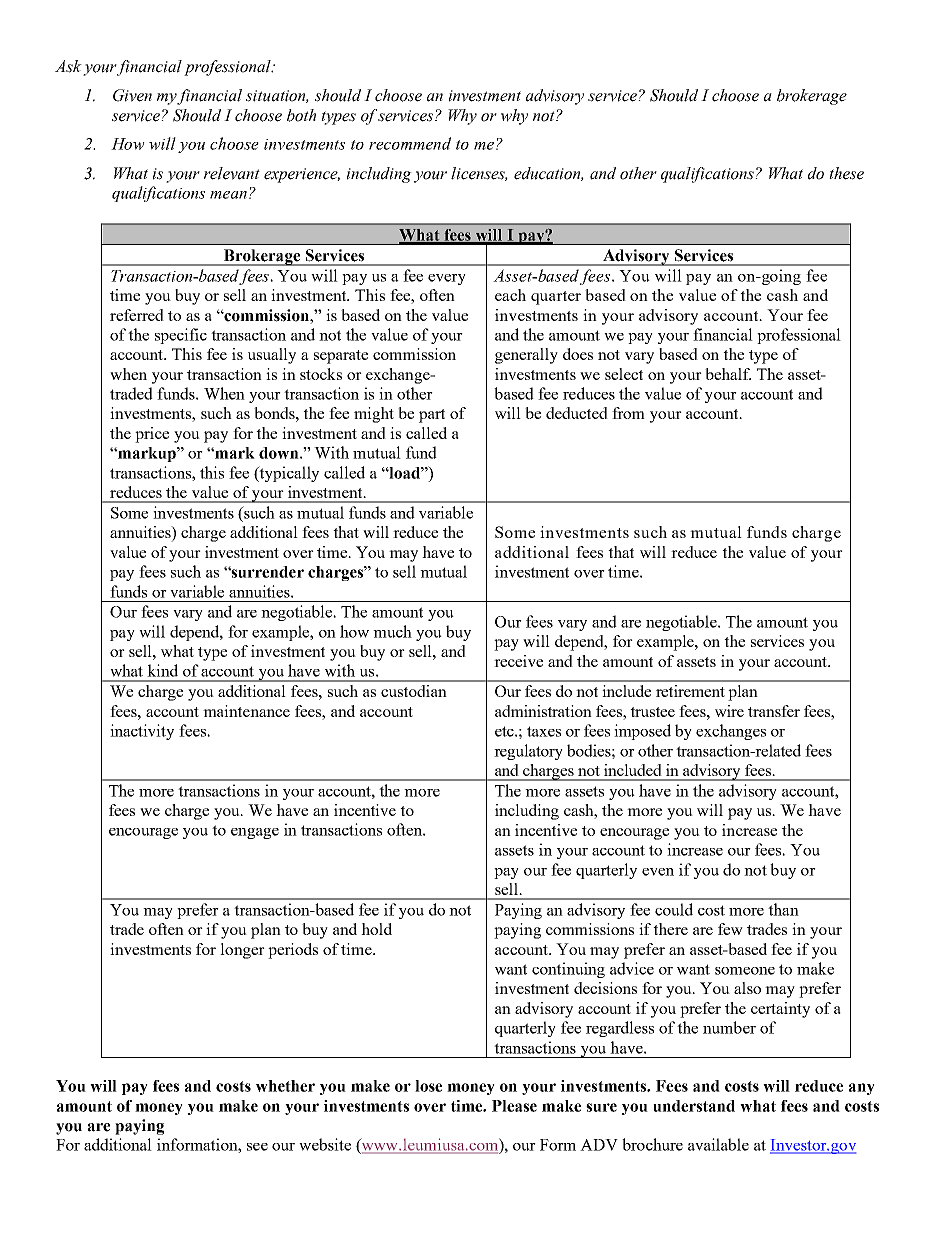 This page has width=952, height=1233. I want to click on price, so click(152, 435).
